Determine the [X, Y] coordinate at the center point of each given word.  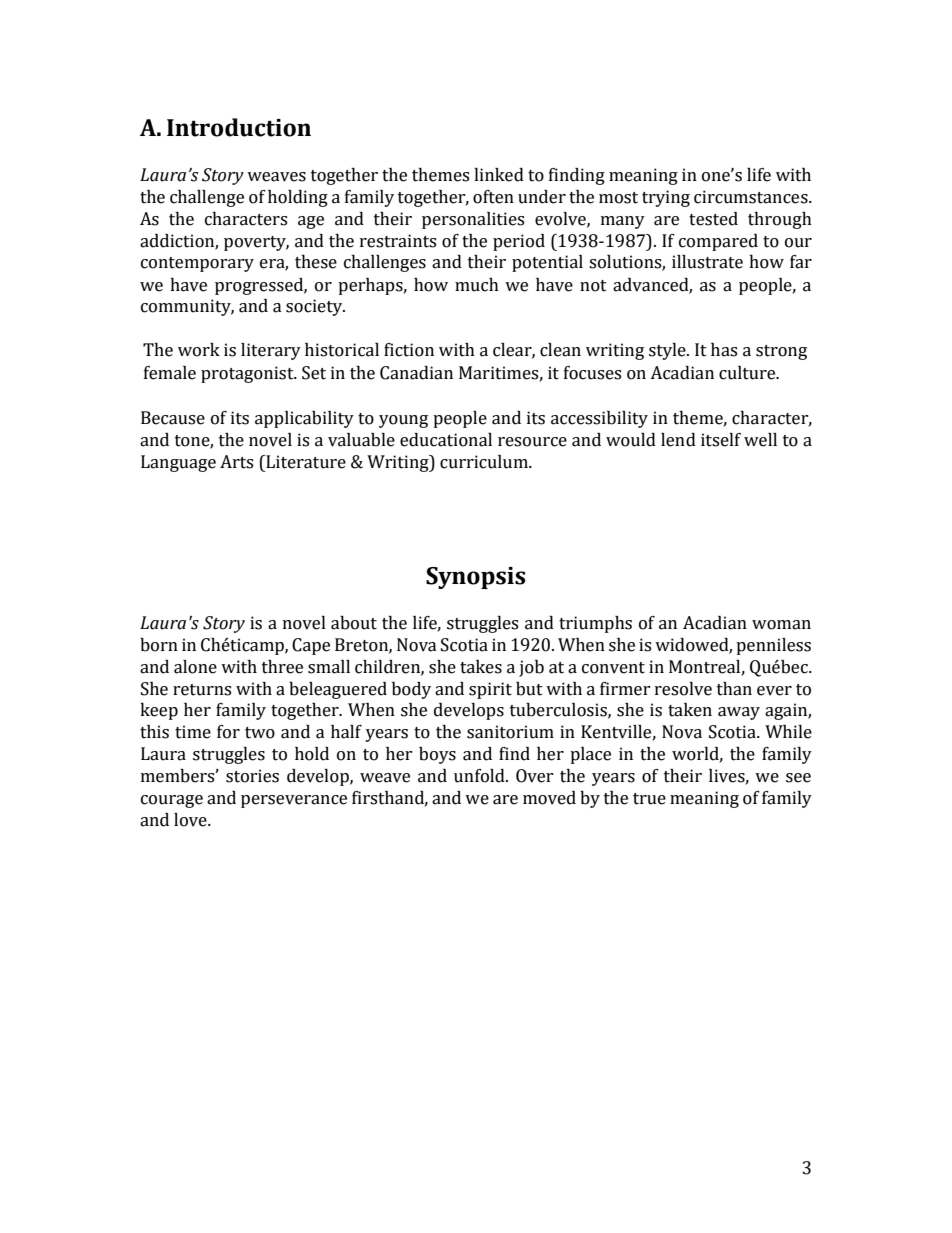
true [649, 799]
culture [748, 373]
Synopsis [475, 578]
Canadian [416, 373]
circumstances [752, 197]
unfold [480, 776]
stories [252, 776]
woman [781, 625]
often [493, 197]
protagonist [248, 374]
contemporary [197, 264]
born [159, 645]
